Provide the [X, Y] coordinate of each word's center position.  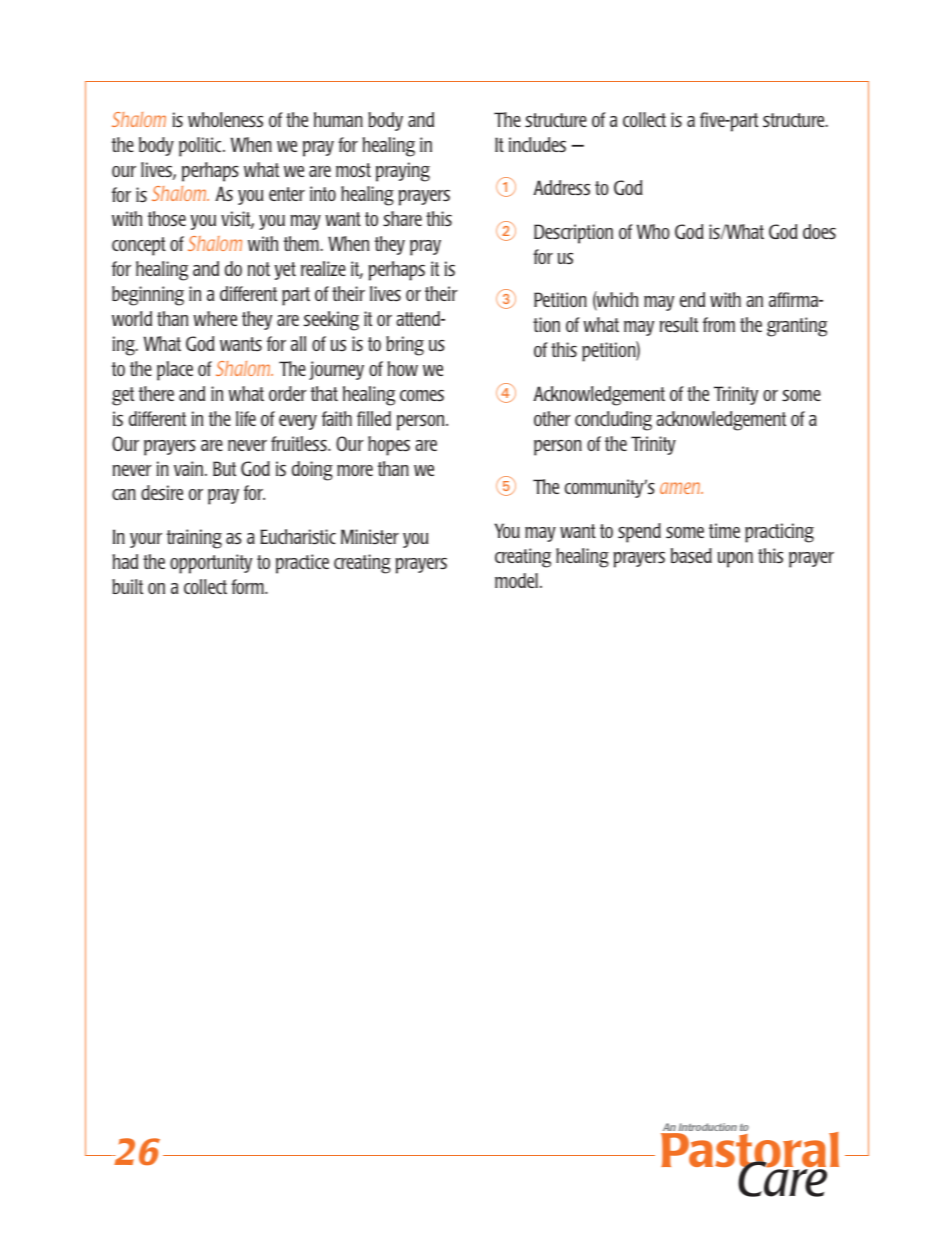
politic [201, 147]
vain [190, 468]
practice [302, 564]
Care [784, 1178]
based [691, 555]
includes [537, 144]
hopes [389, 446]
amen [681, 488]
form [248, 586]
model [516, 580]
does [819, 231]
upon [735, 560]
